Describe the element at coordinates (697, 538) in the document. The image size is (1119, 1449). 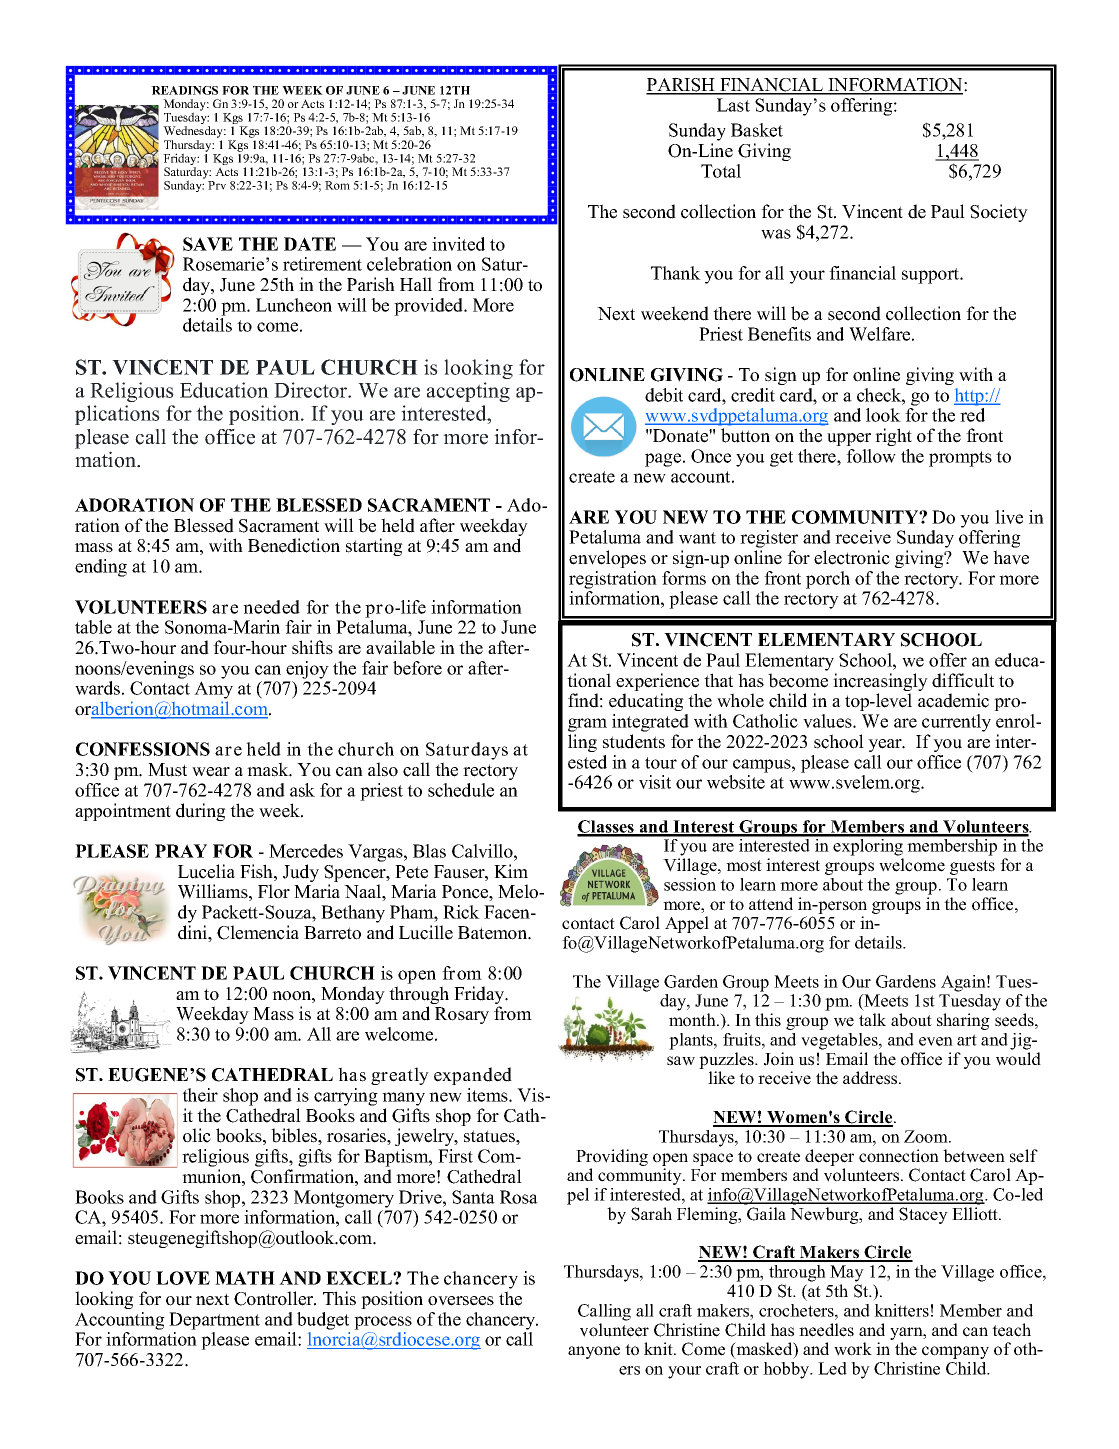
I see `want` at that location.
